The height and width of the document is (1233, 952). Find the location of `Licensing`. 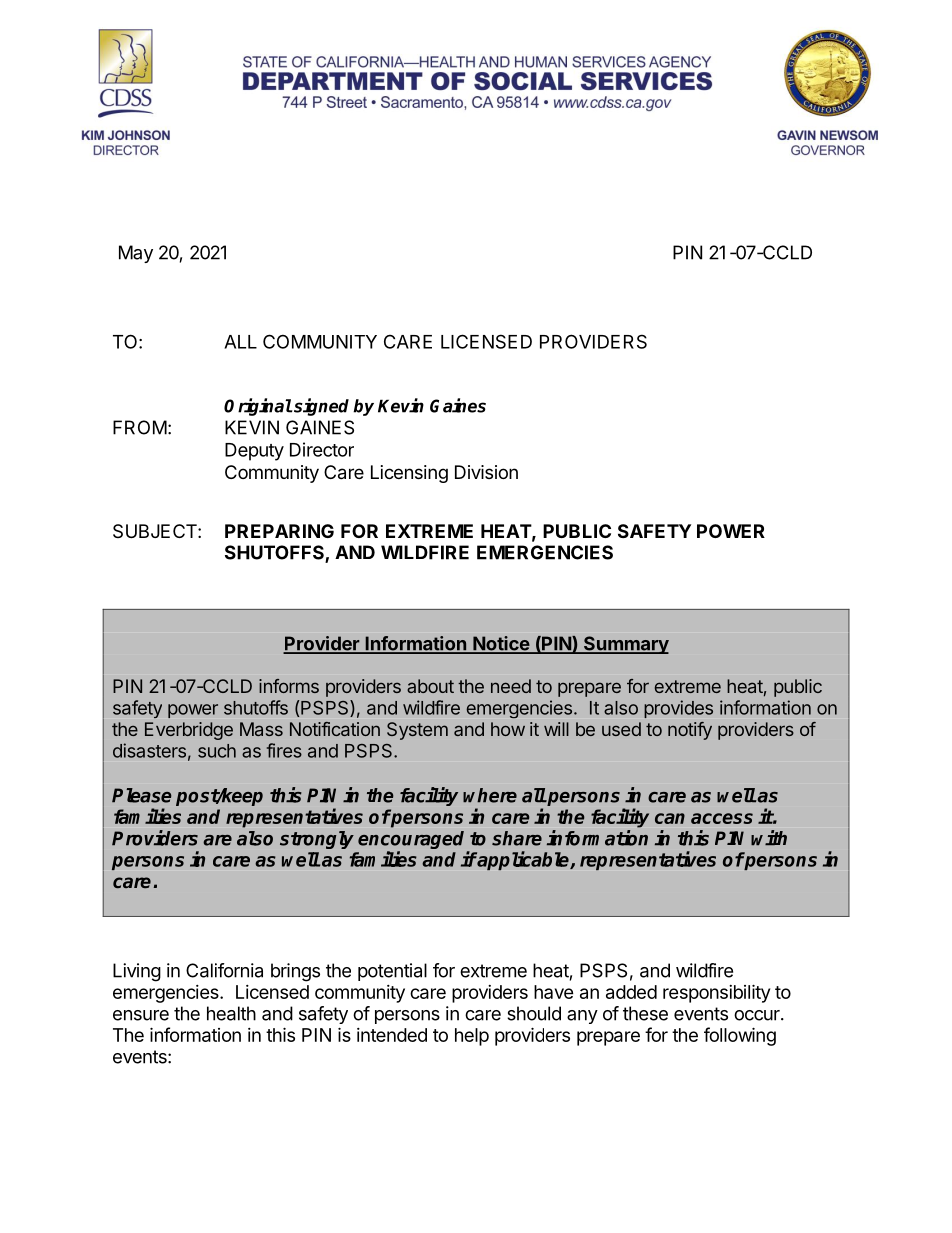

Licensing is located at coordinates (409, 474).
